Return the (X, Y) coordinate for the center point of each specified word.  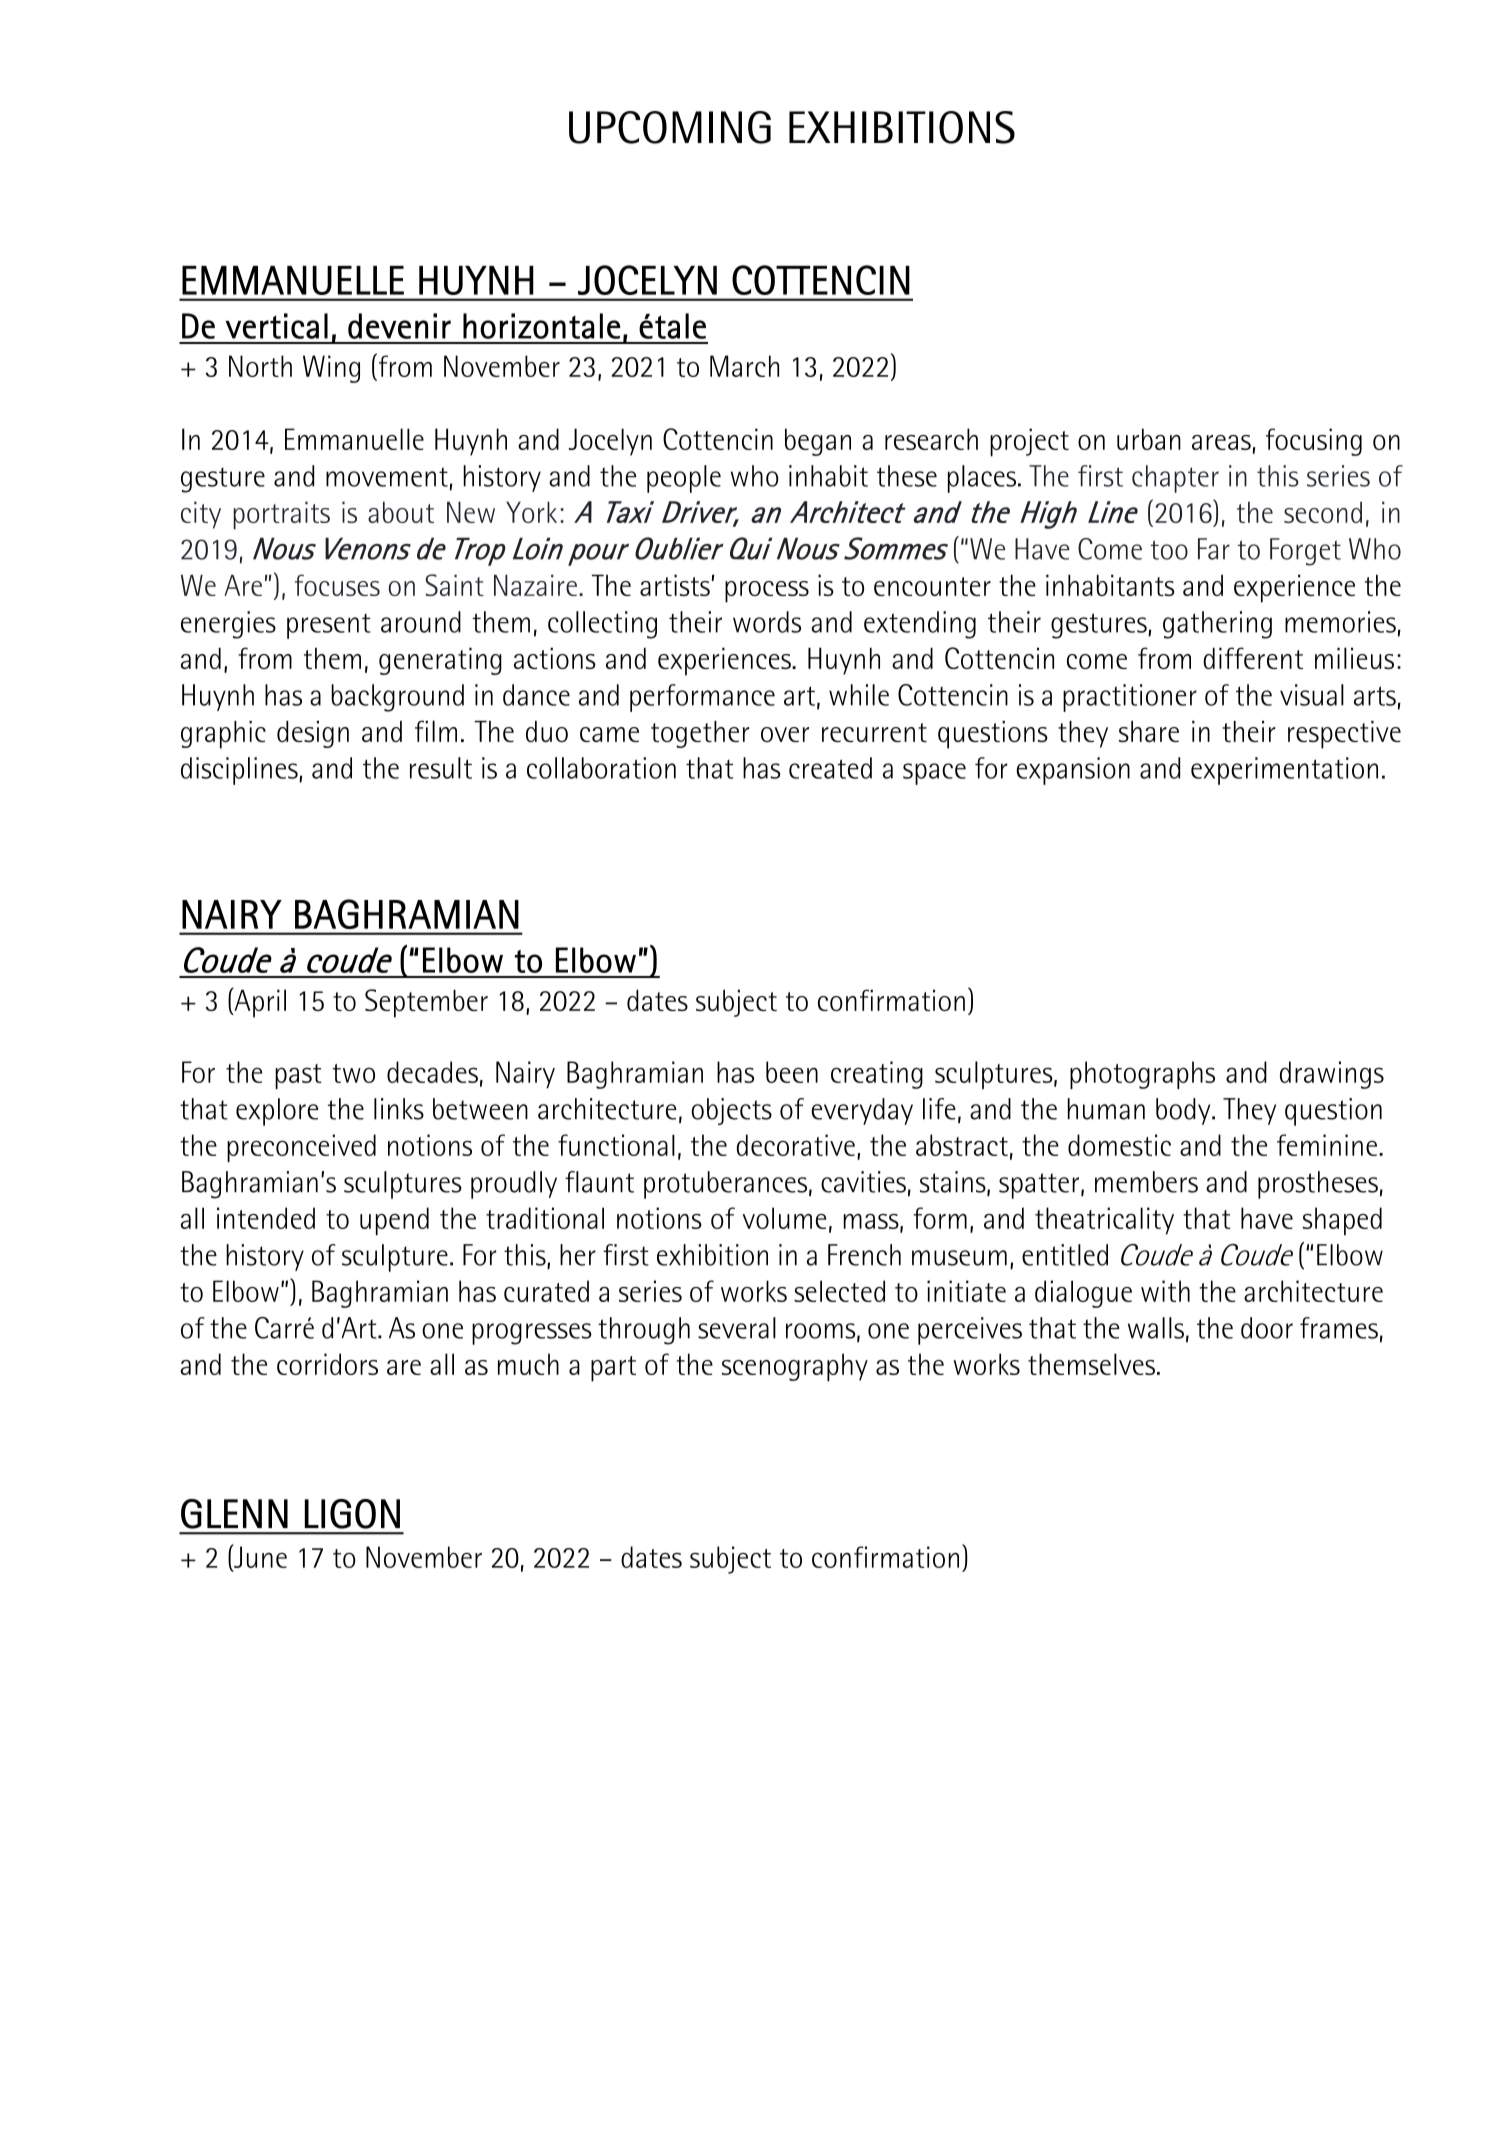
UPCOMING (670, 127)
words (767, 622)
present (329, 626)
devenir (399, 326)
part (613, 1369)
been (792, 1072)
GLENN (234, 1514)
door (1267, 1328)
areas (1221, 442)
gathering (1217, 625)
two (354, 1073)
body (1184, 1111)
